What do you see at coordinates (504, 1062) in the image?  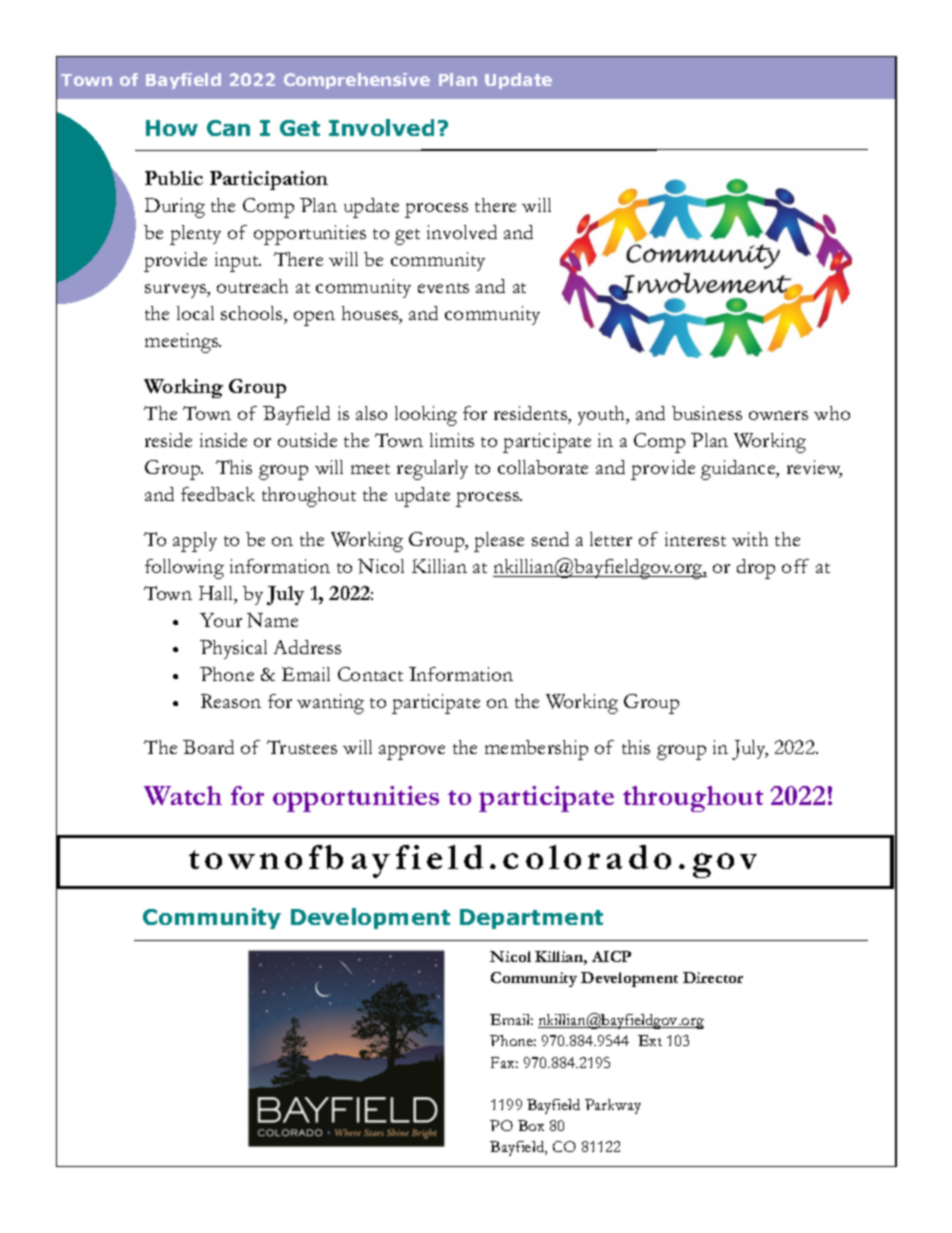 I see `Fax` at bounding box center [504, 1062].
